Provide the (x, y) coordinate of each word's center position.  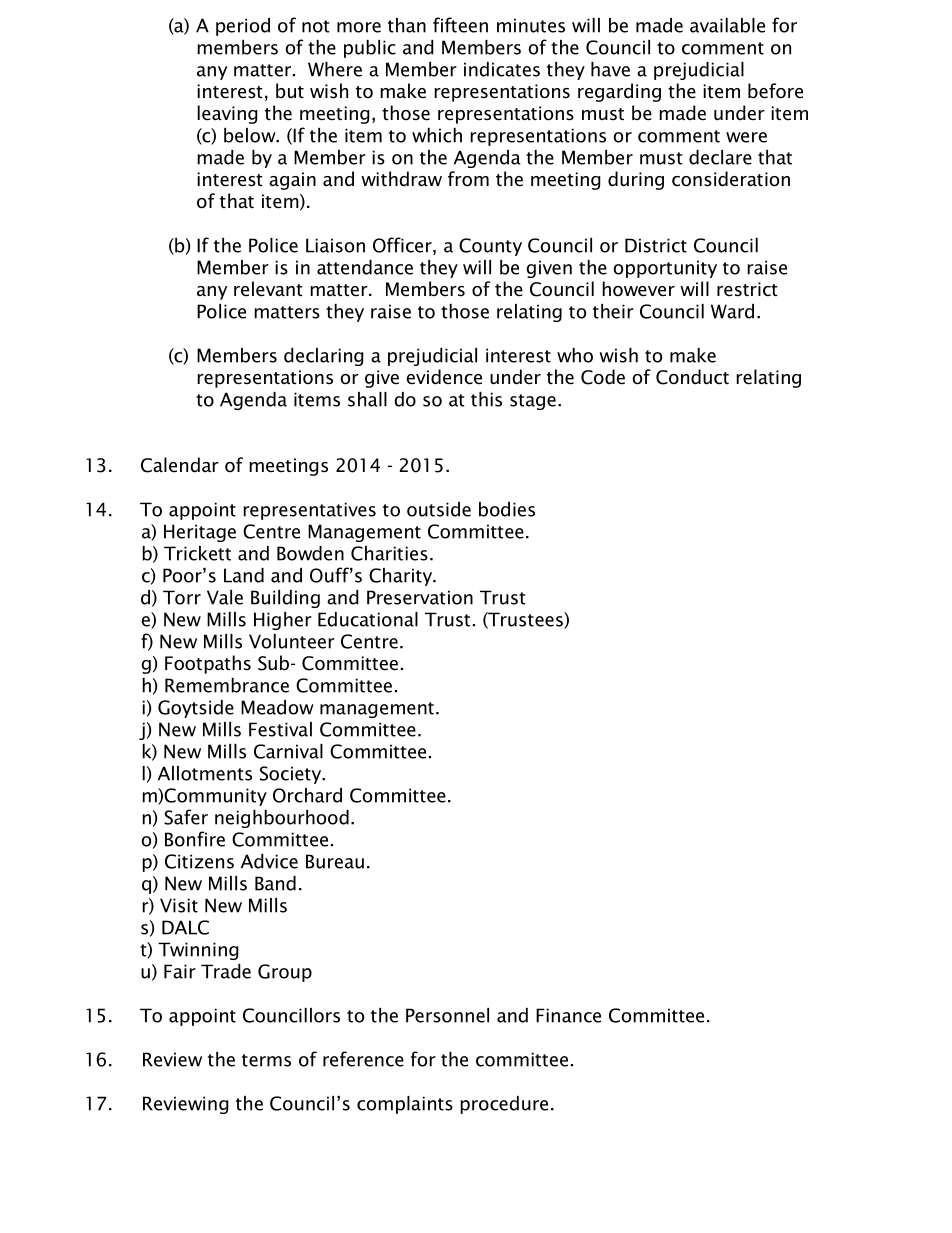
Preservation (420, 597)
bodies (507, 509)
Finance (568, 1015)
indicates (502, 69)
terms (266, 1060)
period (243, 27)
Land (244, 575)
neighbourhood (282, 819)
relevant (268, 289)
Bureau (335, 861)
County (490, 247)
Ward (732, 311)
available (727, 25)
